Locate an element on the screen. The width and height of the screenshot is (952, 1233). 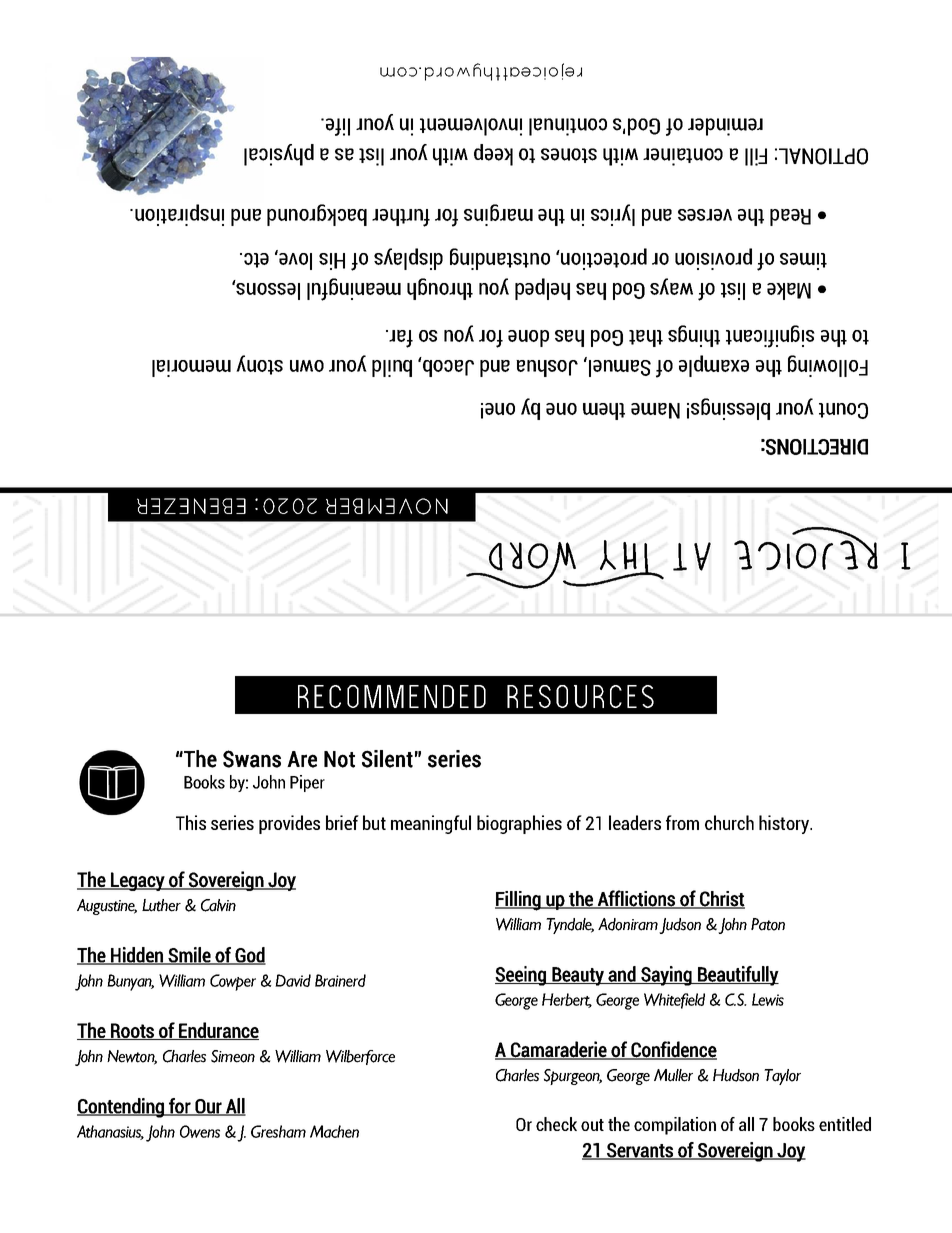
Silent is located at coordinates (387, 759).
